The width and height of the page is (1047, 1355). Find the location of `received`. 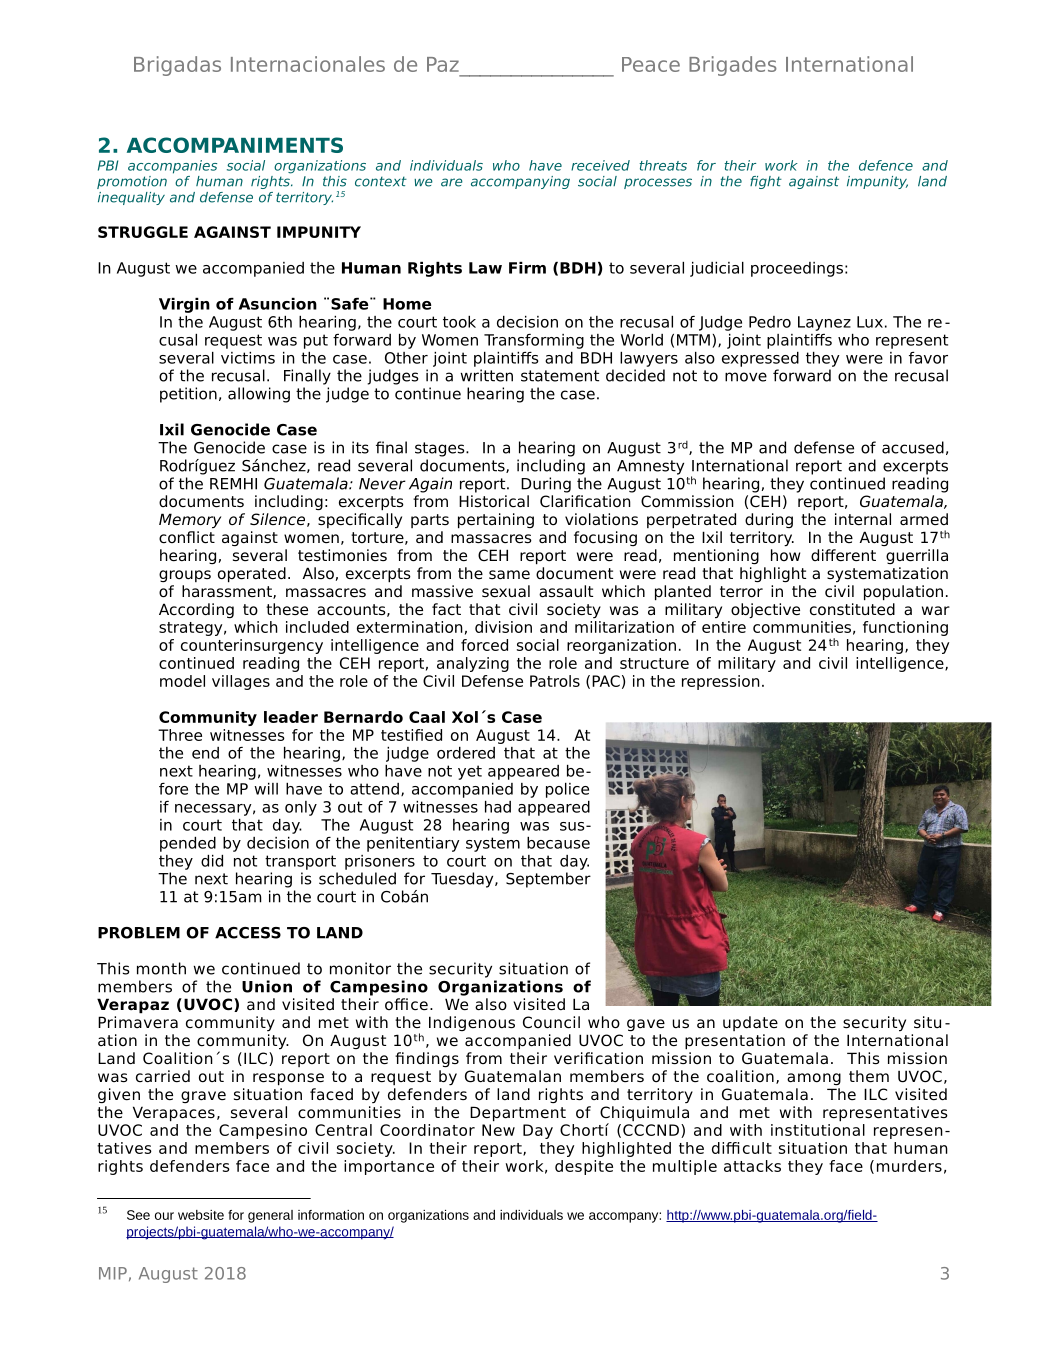

received is located at coordinates (600, 165).
